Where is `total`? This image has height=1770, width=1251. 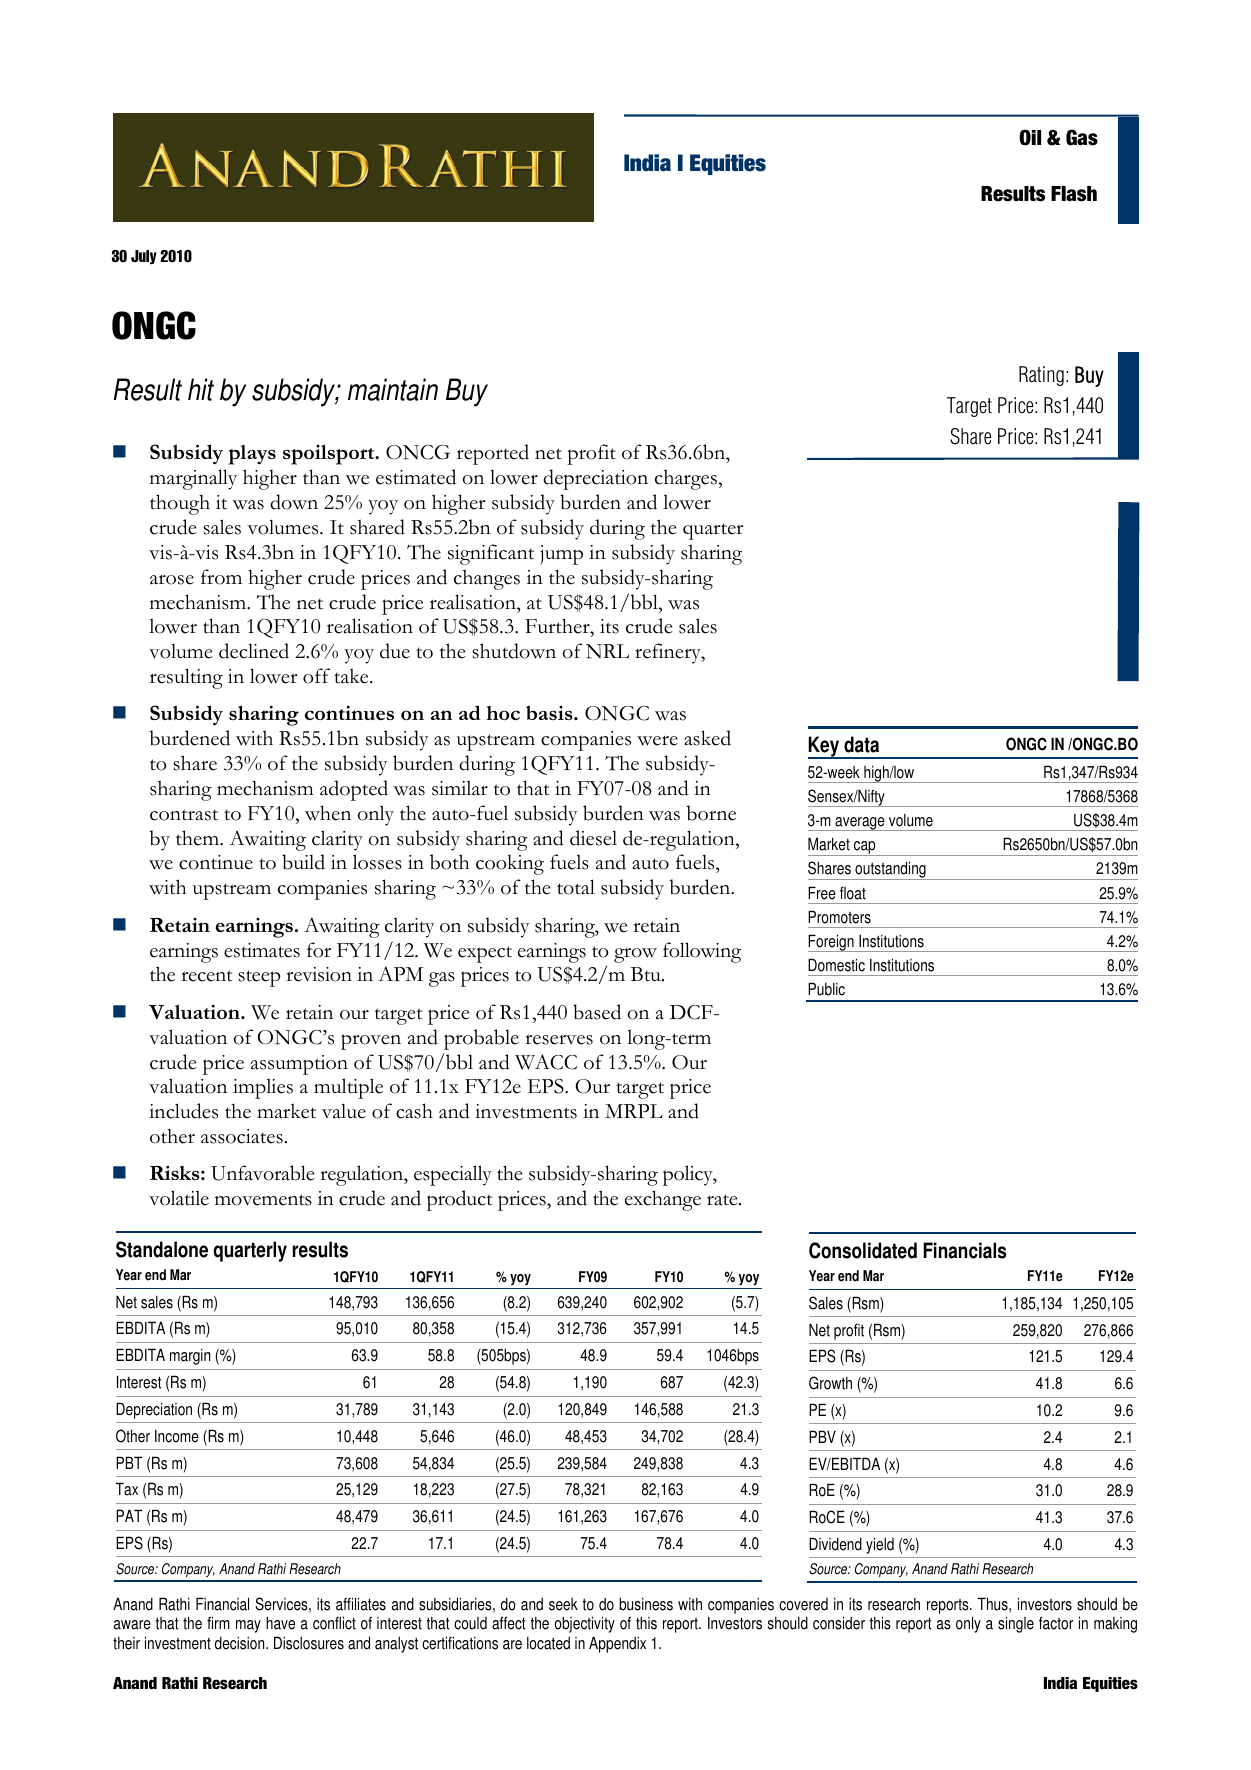 total is located at coordinates (576, 887).
